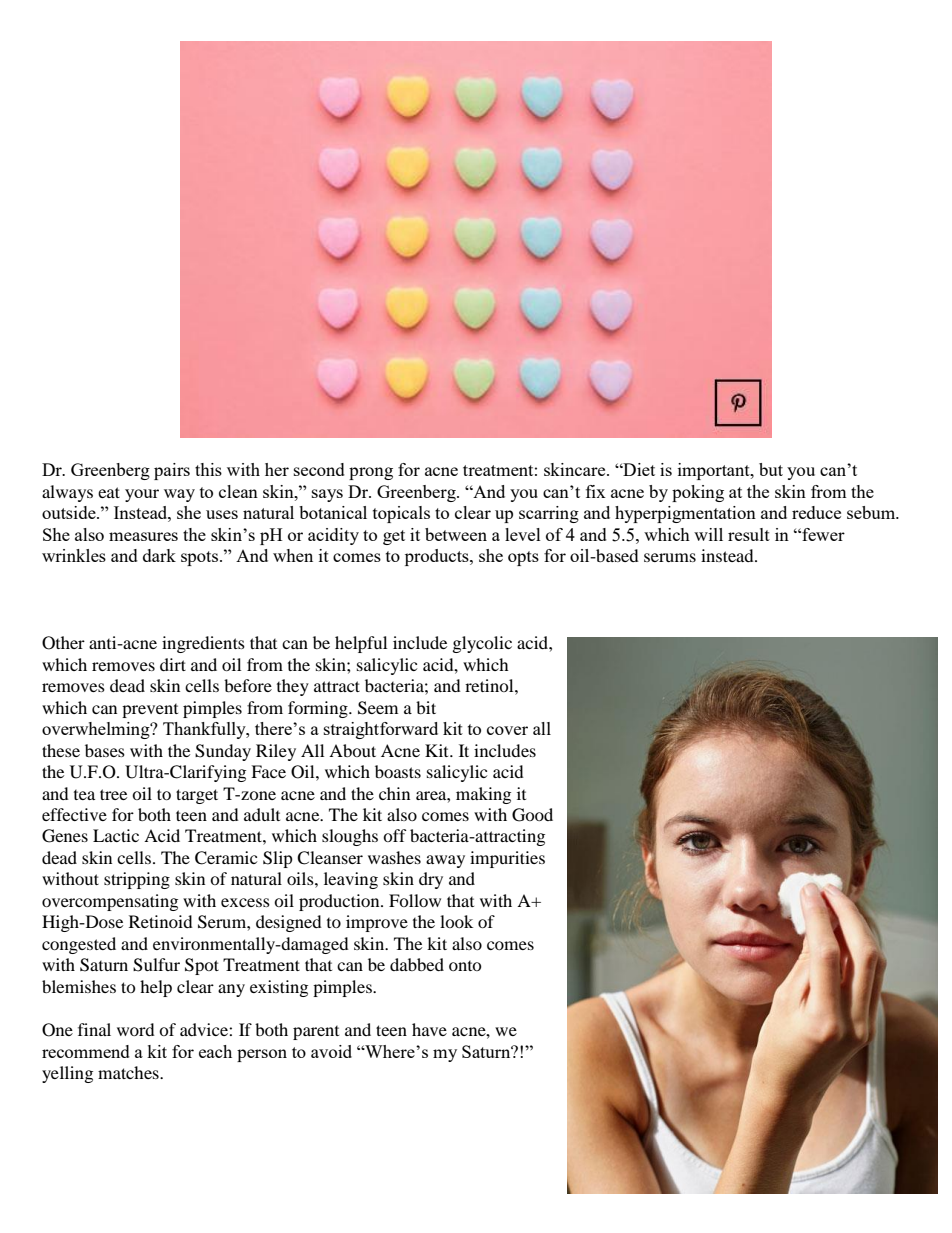 The width and height of the document is (952, 1233). What do you see at coordinates (161, 921) in the document?
I see `Retinoid` at bounding box center [161, 921].
